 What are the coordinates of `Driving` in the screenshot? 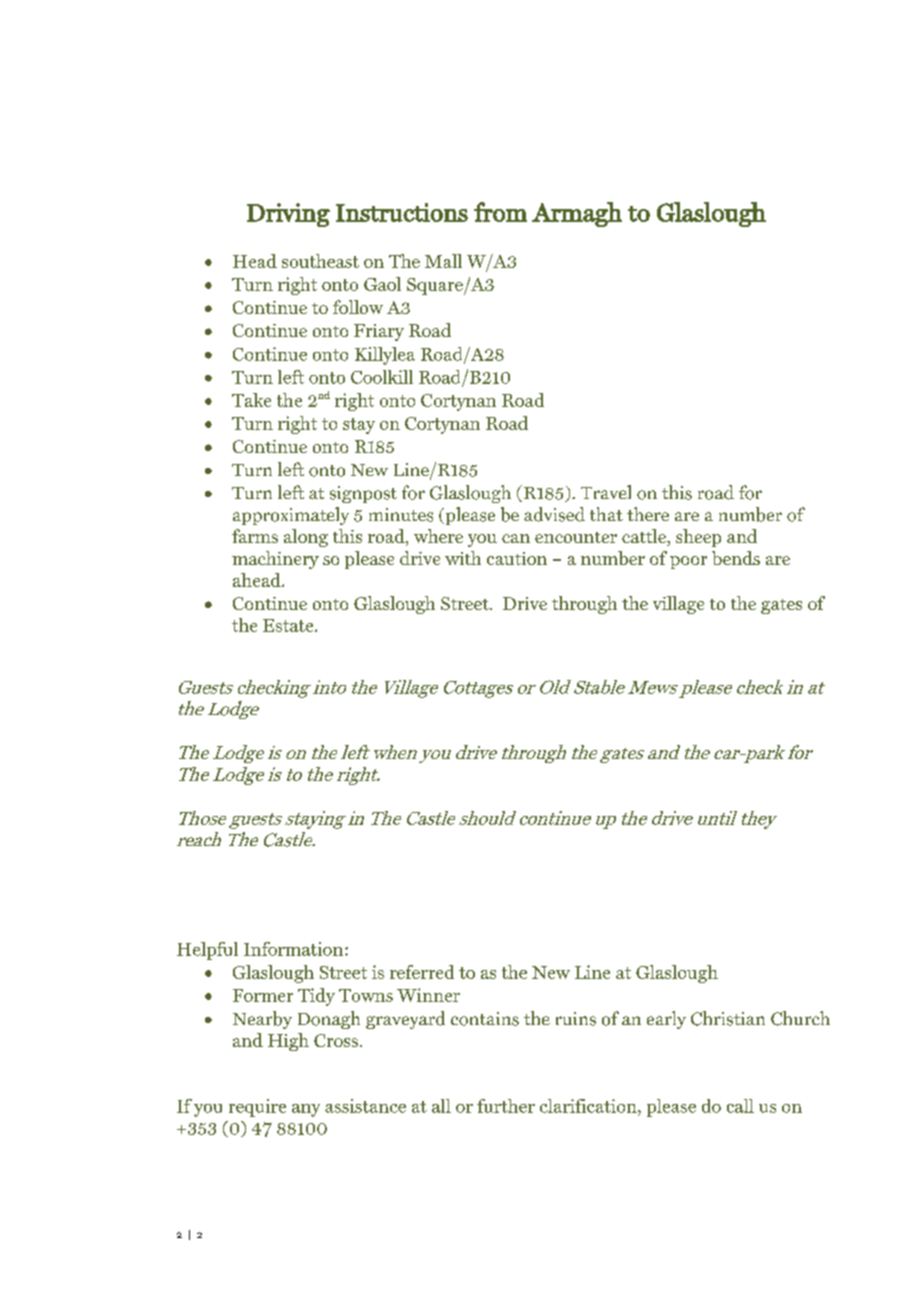 It's located at (288, 215).
